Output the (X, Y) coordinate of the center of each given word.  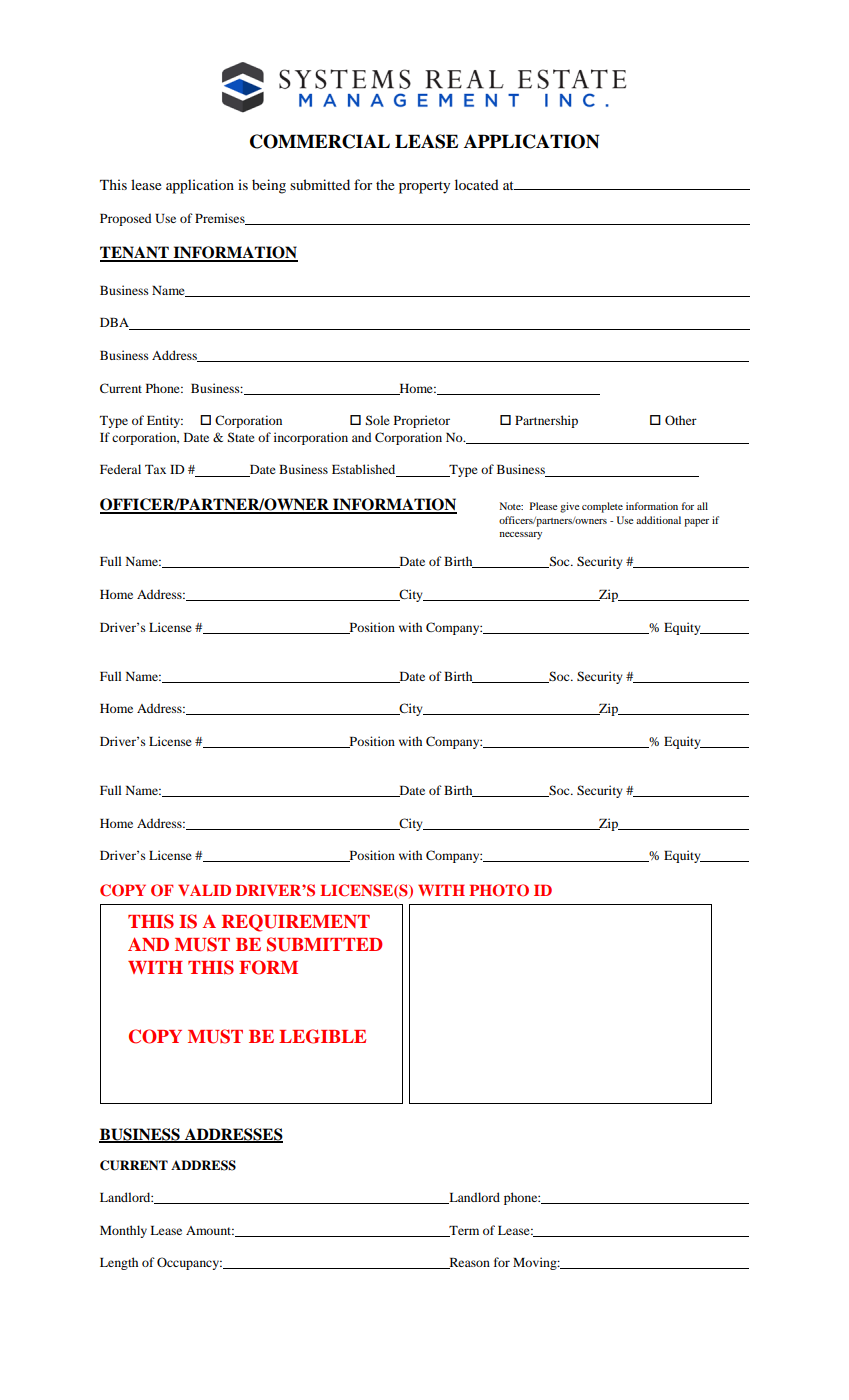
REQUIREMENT (296, 923)
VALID (204, 890)
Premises (221, 219)
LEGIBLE (322, 1036)
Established (365, 470)
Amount (210, 1230)
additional (658, 520)
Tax (155, 469)
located (477, 184)
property (424, 187)
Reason (468, 1263)
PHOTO (499, 890)
